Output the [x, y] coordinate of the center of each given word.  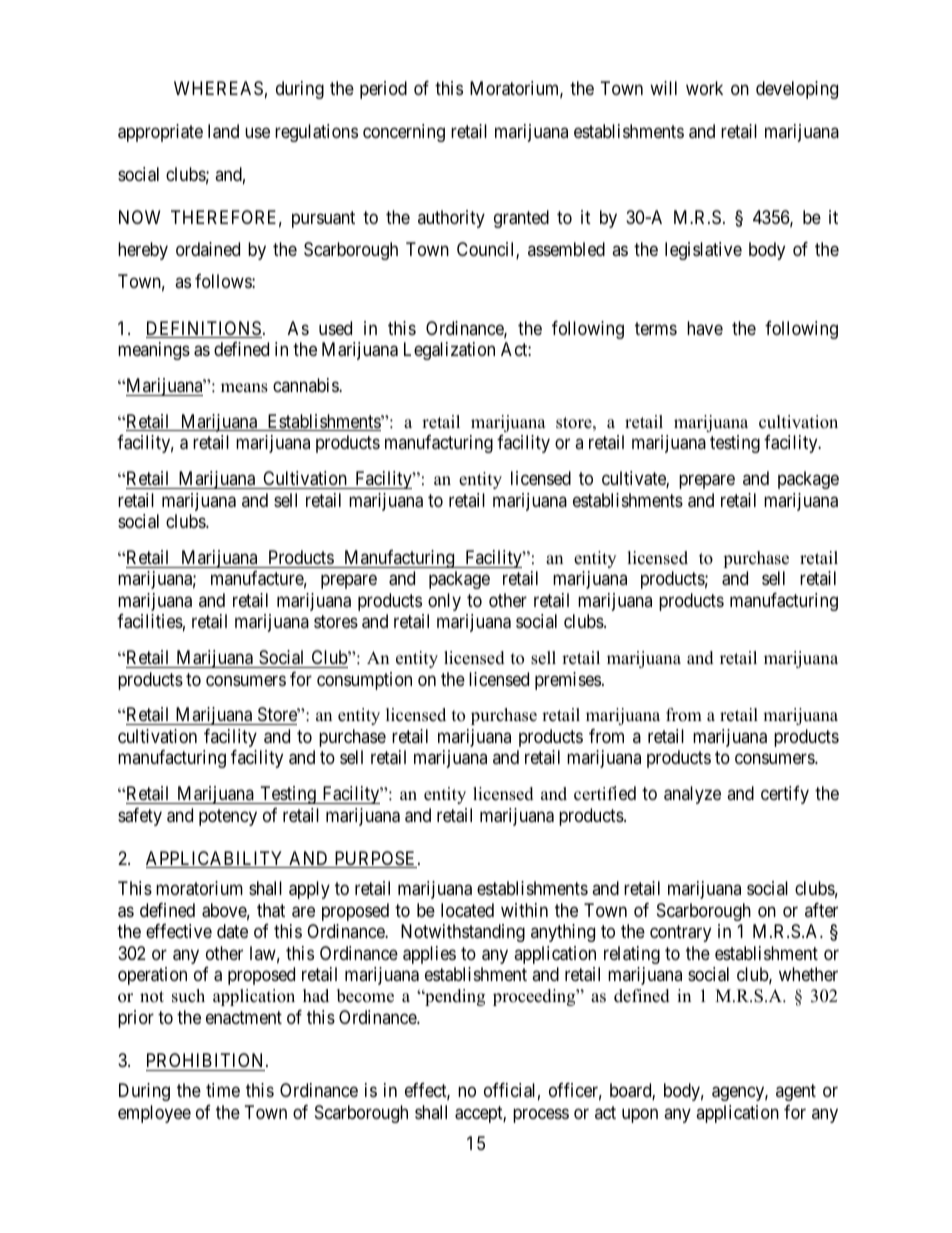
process [541, 1115]
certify [785, 795]
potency [228, 817]
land [223, 131]
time [223, 1090]
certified [605, 793]
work [704, 88]
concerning [404, 133]
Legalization [449, 351]
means [244, 388]
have [705, 328]
